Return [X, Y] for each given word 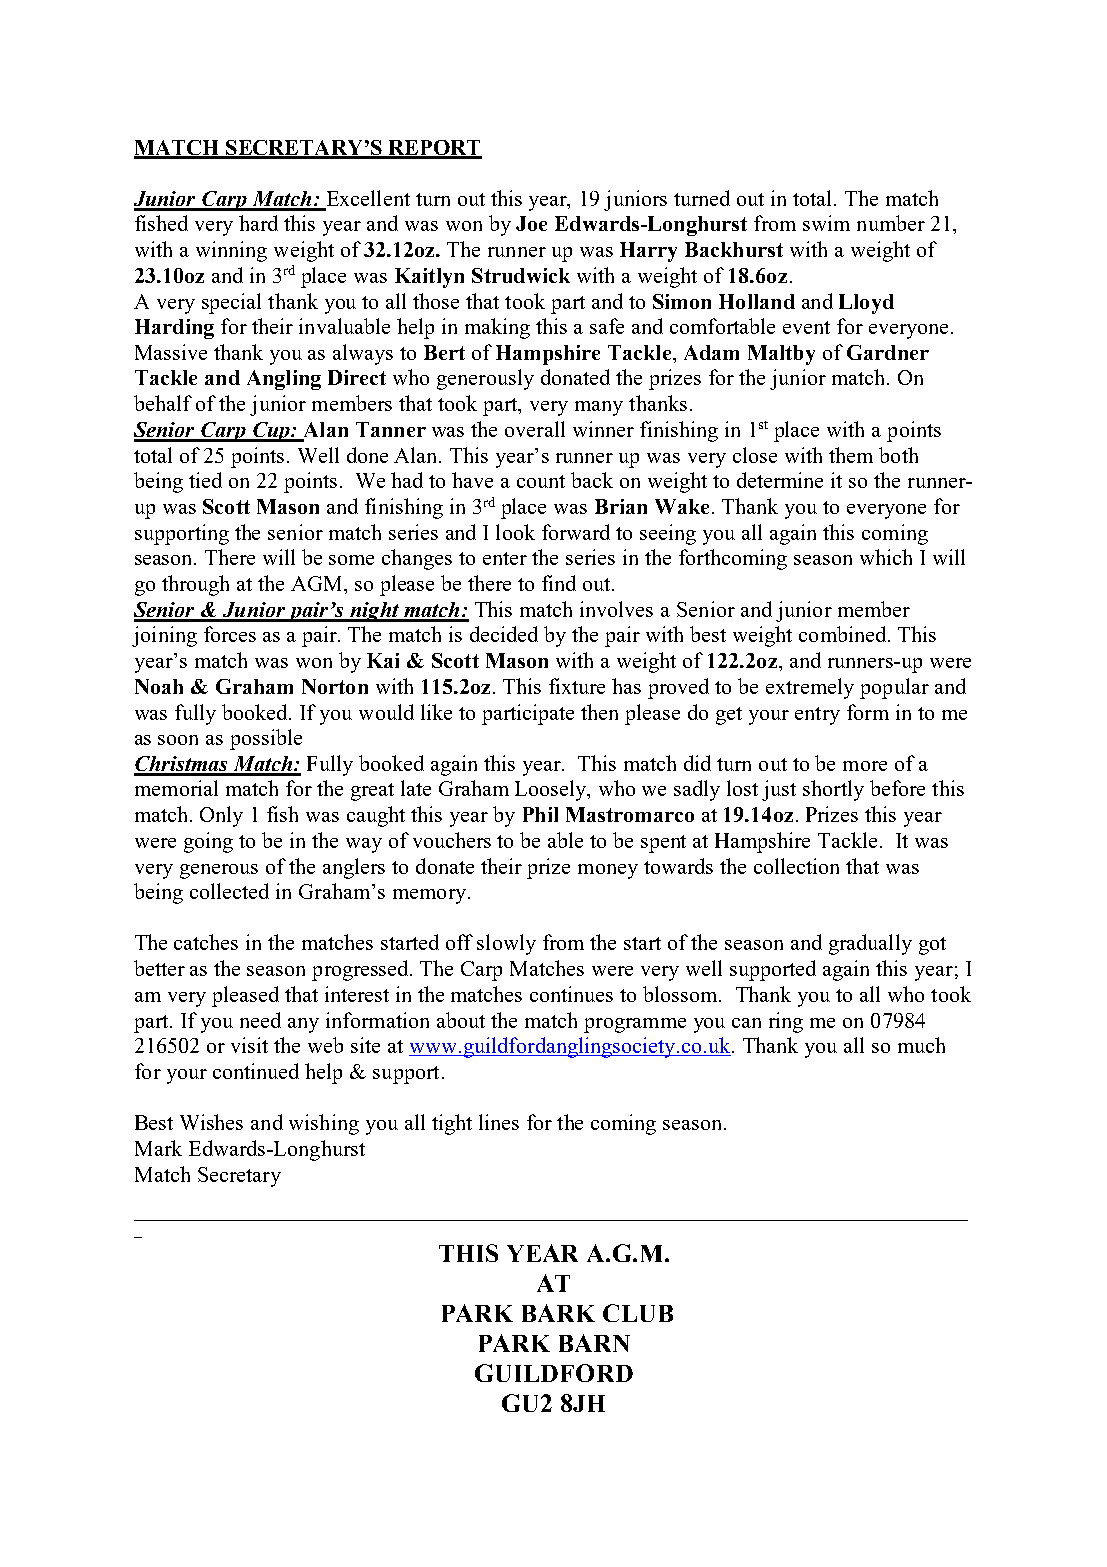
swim [826, 223]
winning [231, 251]
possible [266, 739]
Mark [158, 1148]
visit [249, 1045]
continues [571, 994]
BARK [558, 1313]
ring [786, 1022]
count [541, 481]
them [851, 455]
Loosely [552, 790]
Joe [531, 223]
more [865, 766]
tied [205, 480]
